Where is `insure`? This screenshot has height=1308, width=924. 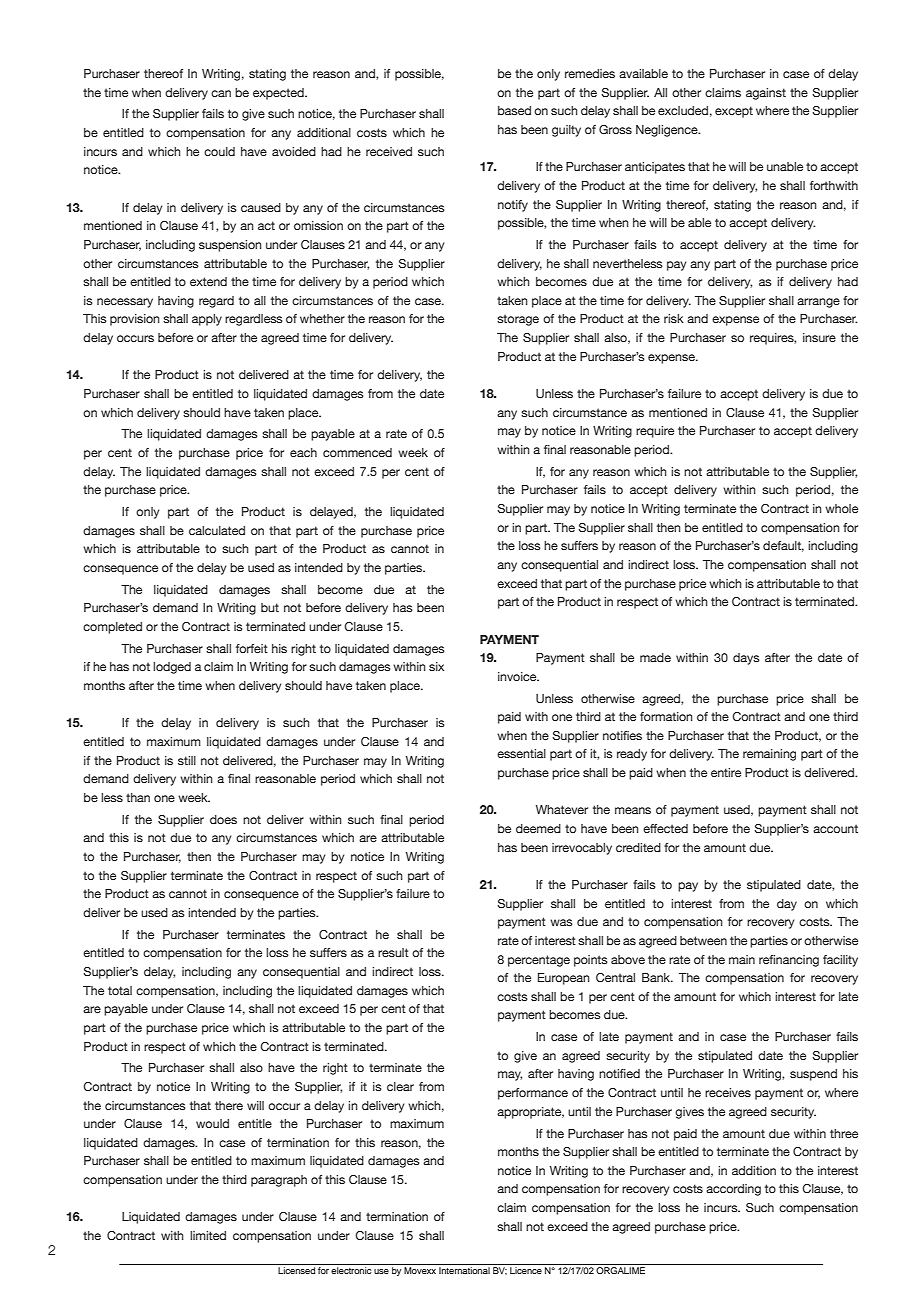 insure is located at coordinates (819, 337).
